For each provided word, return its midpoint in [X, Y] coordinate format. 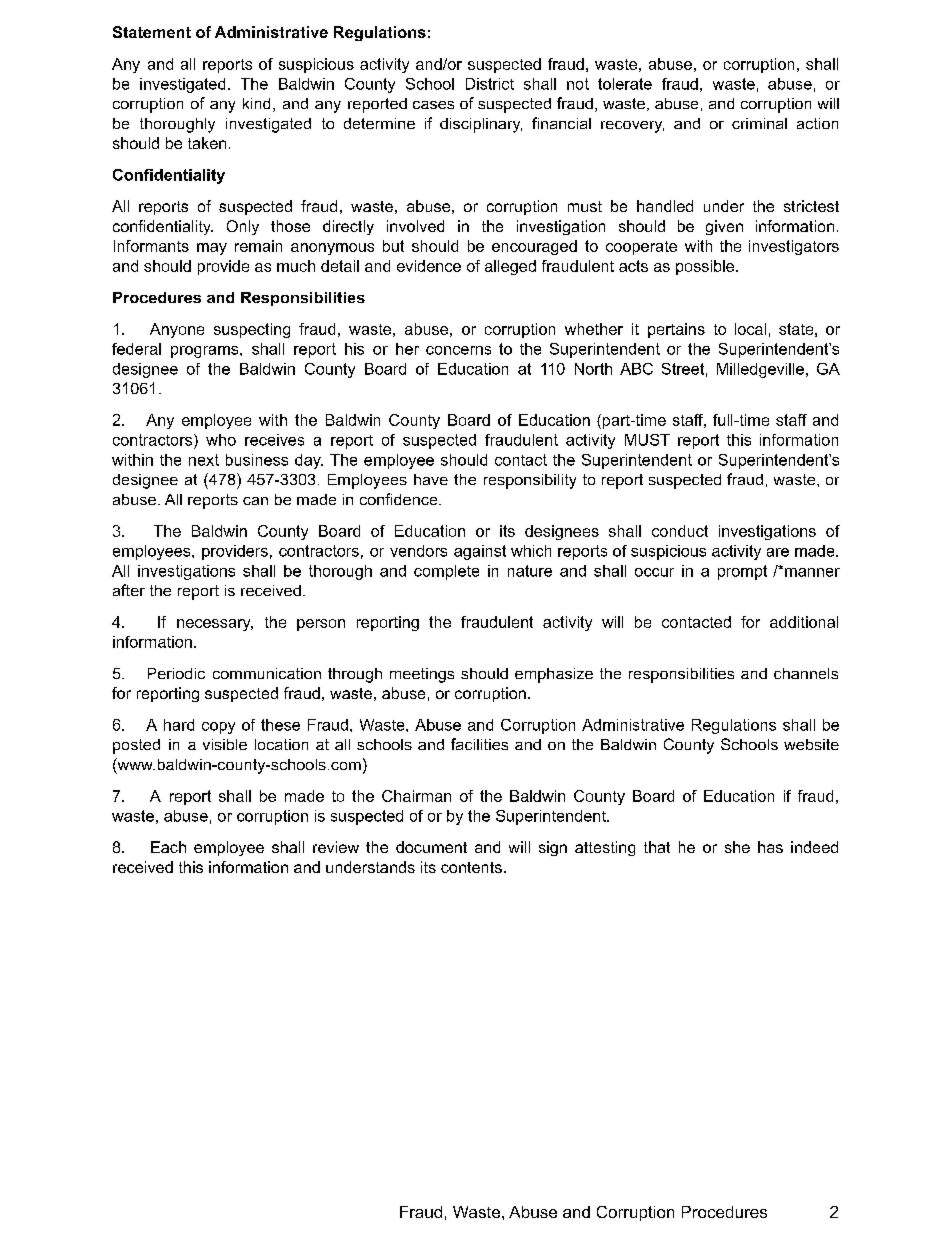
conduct [680, 531]
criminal [759, 123]
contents [471, 867]
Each [168, 847]
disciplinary [481, 125]
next [204, 460]
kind [256, 103]
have [431, 479]
